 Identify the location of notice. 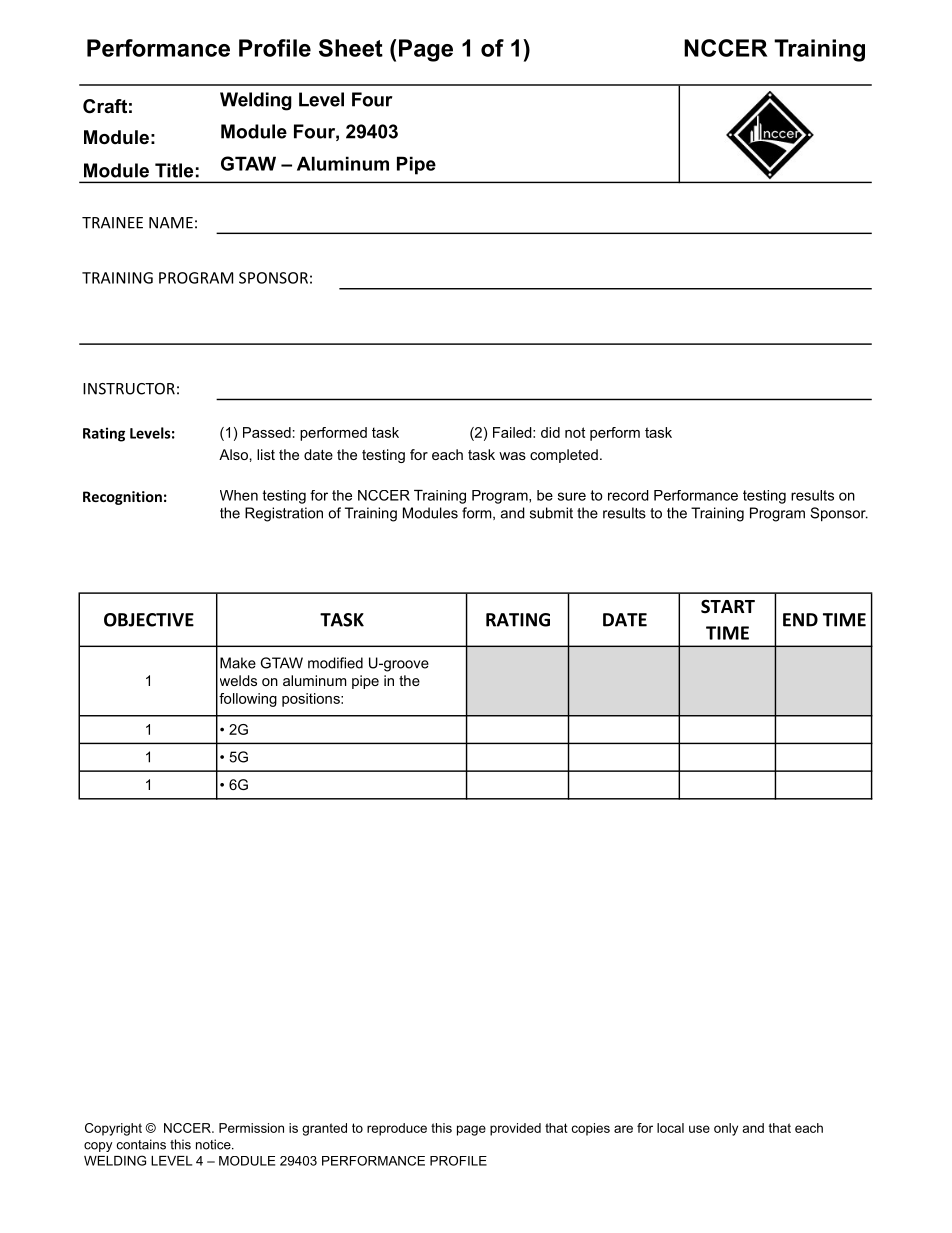
(214, 1144).
